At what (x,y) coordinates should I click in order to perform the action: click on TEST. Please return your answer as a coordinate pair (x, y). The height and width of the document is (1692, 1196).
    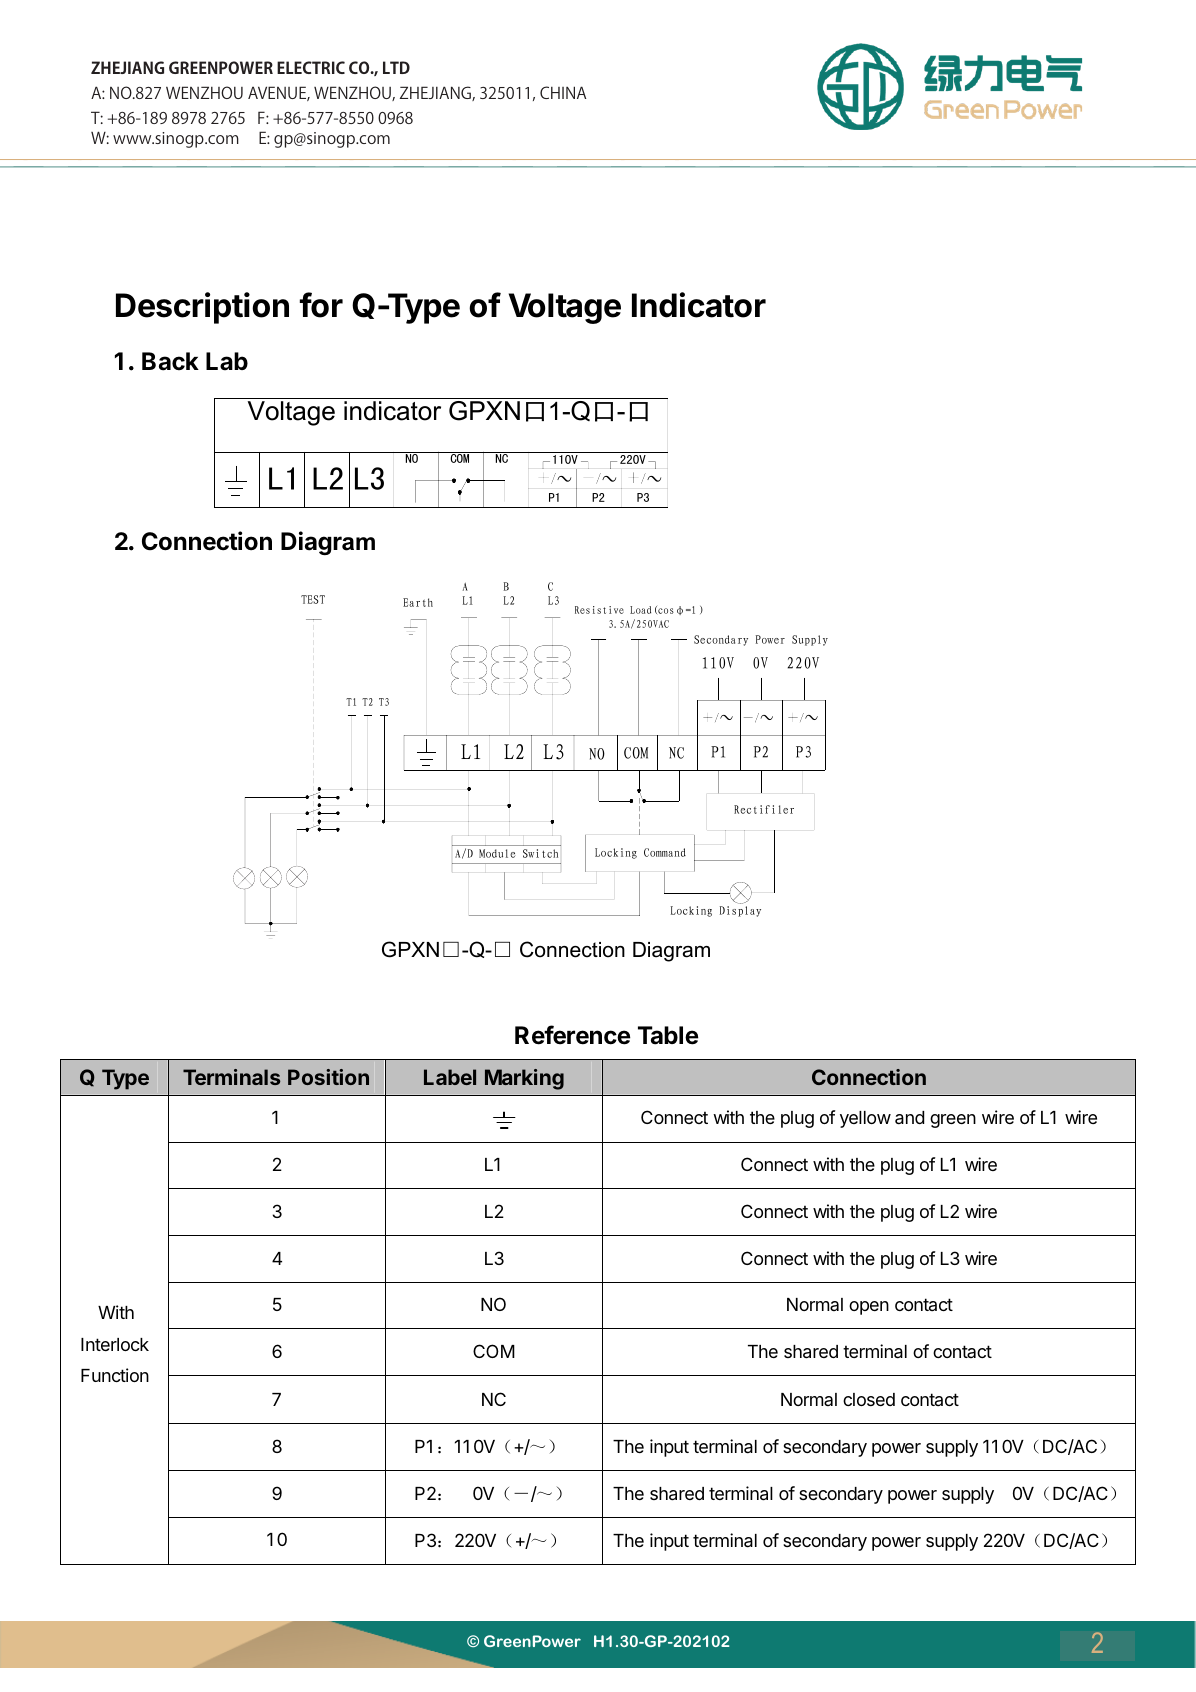
    Looking at the image, I should click on (313, 599).
